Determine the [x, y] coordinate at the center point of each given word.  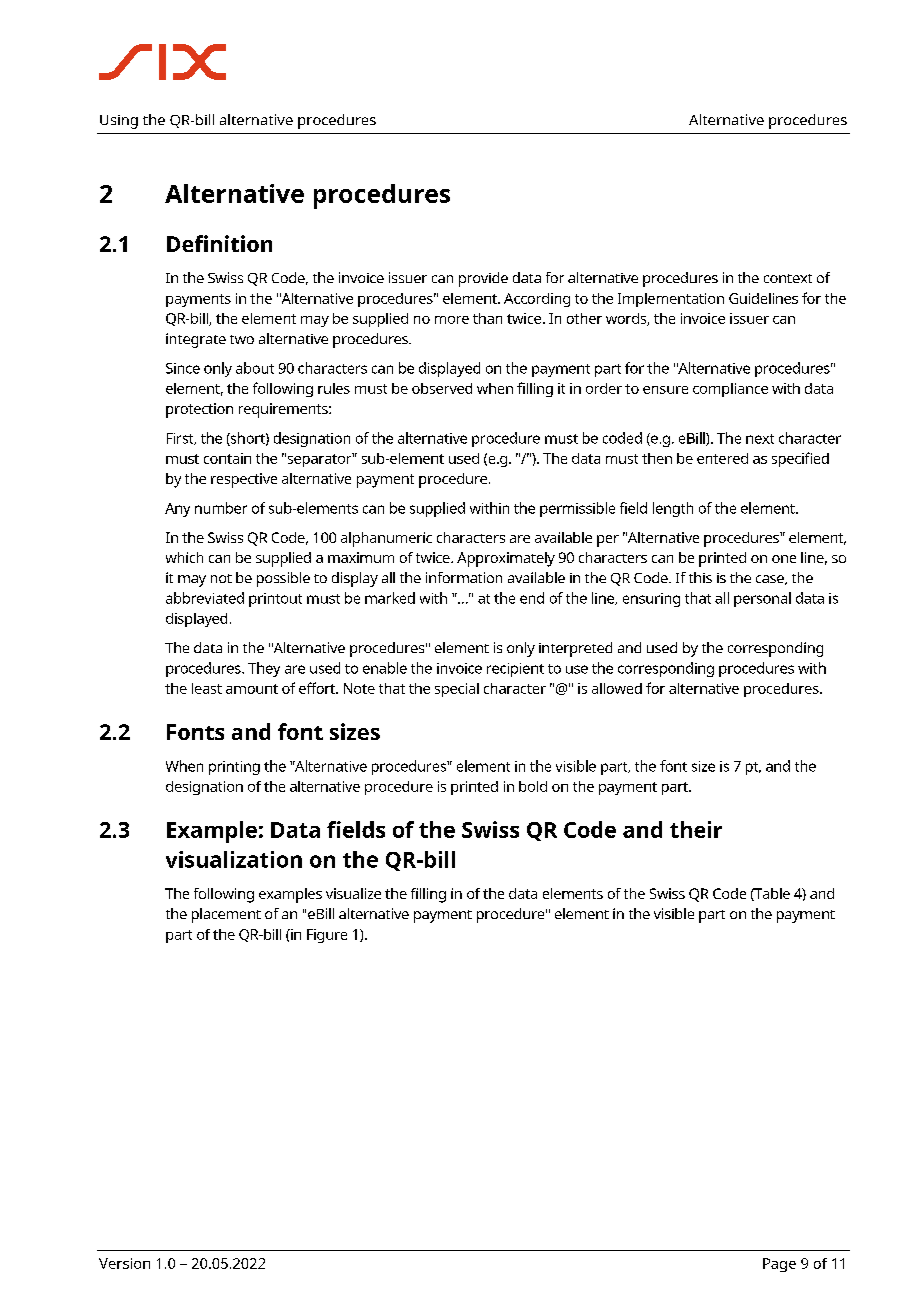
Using [119, 122]
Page [779, 1265]
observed [442, 388]
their [696, 829]
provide [483, 279]
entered [722, 458]
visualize [353, 893]
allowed [617, 688]
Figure [327, 936]
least [207, 688]
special [457, 690]
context [788, 278]
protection [199, 410]
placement [226, 915]
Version [124, 1263]
